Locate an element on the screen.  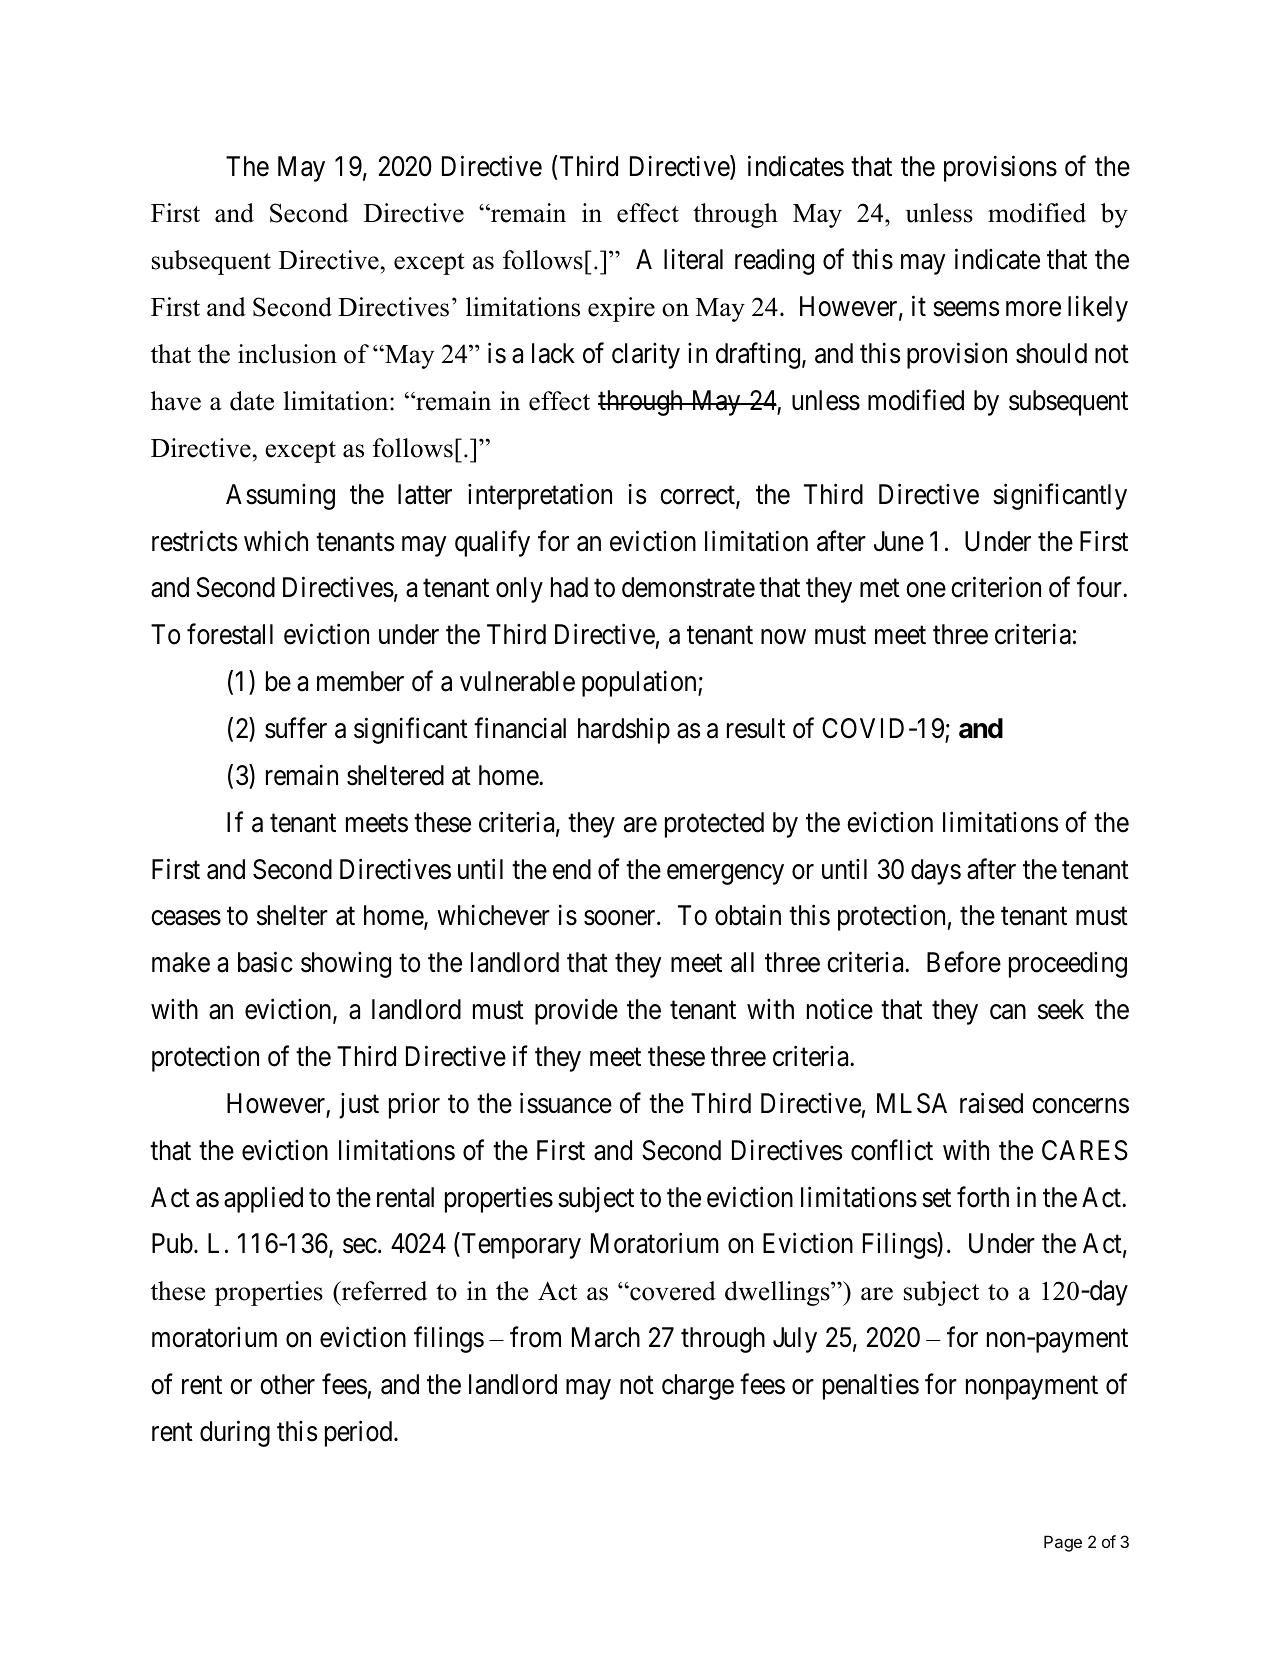
expire is located at coordinates (621, 309).
